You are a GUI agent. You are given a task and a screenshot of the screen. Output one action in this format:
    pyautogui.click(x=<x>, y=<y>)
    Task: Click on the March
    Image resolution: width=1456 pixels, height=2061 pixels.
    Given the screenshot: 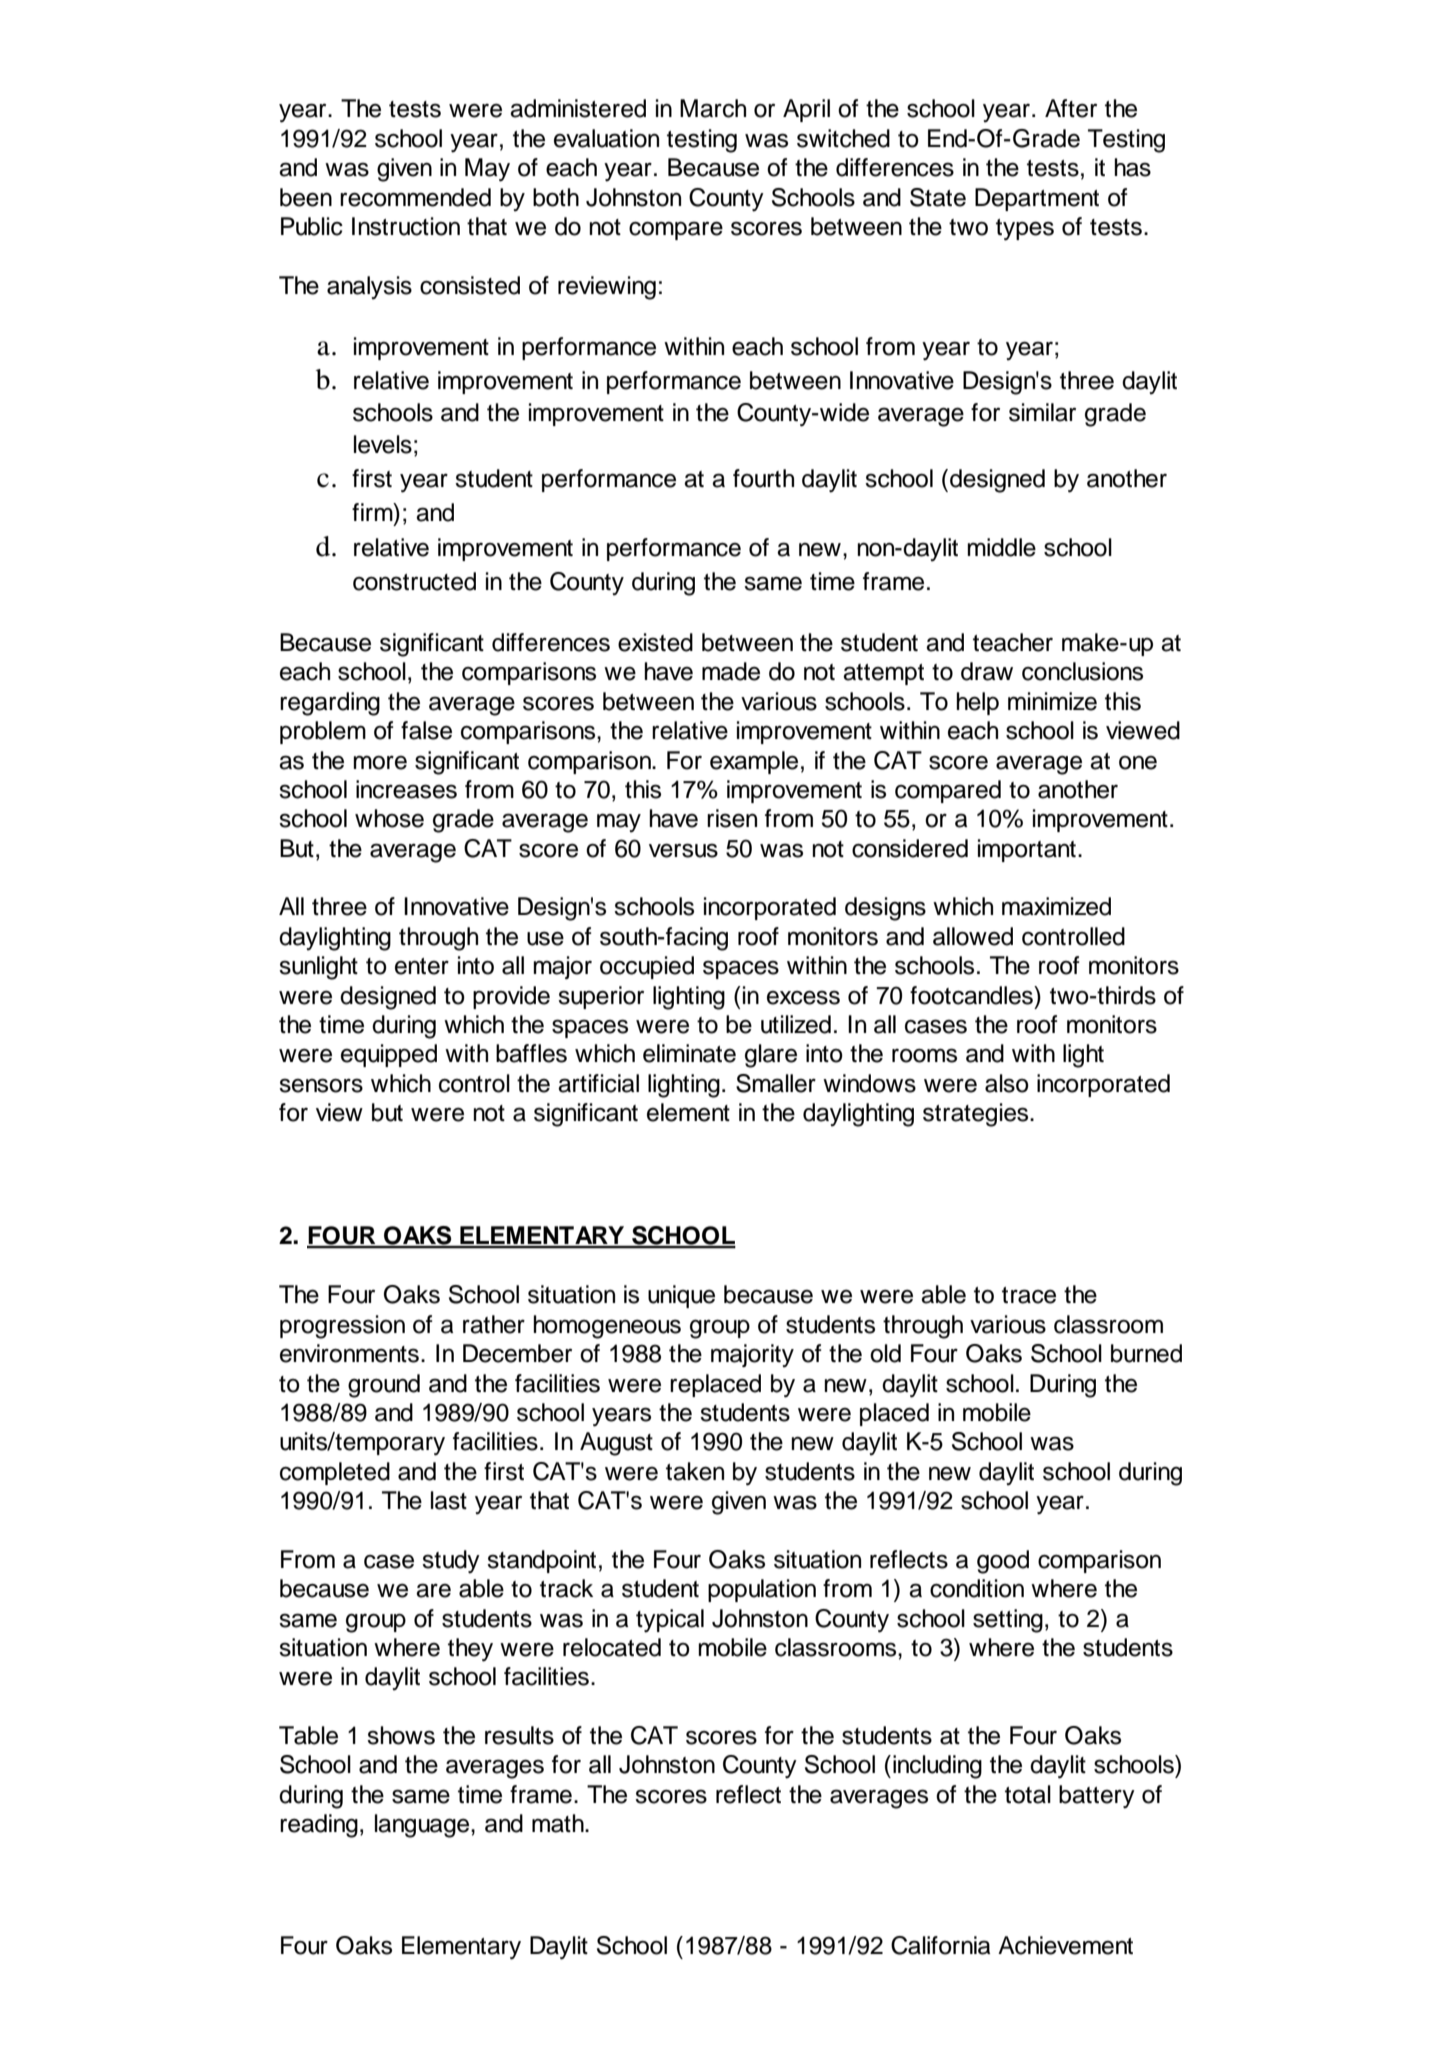 What is the action you would take?
    pyautogui.click(x=713, y=108)
